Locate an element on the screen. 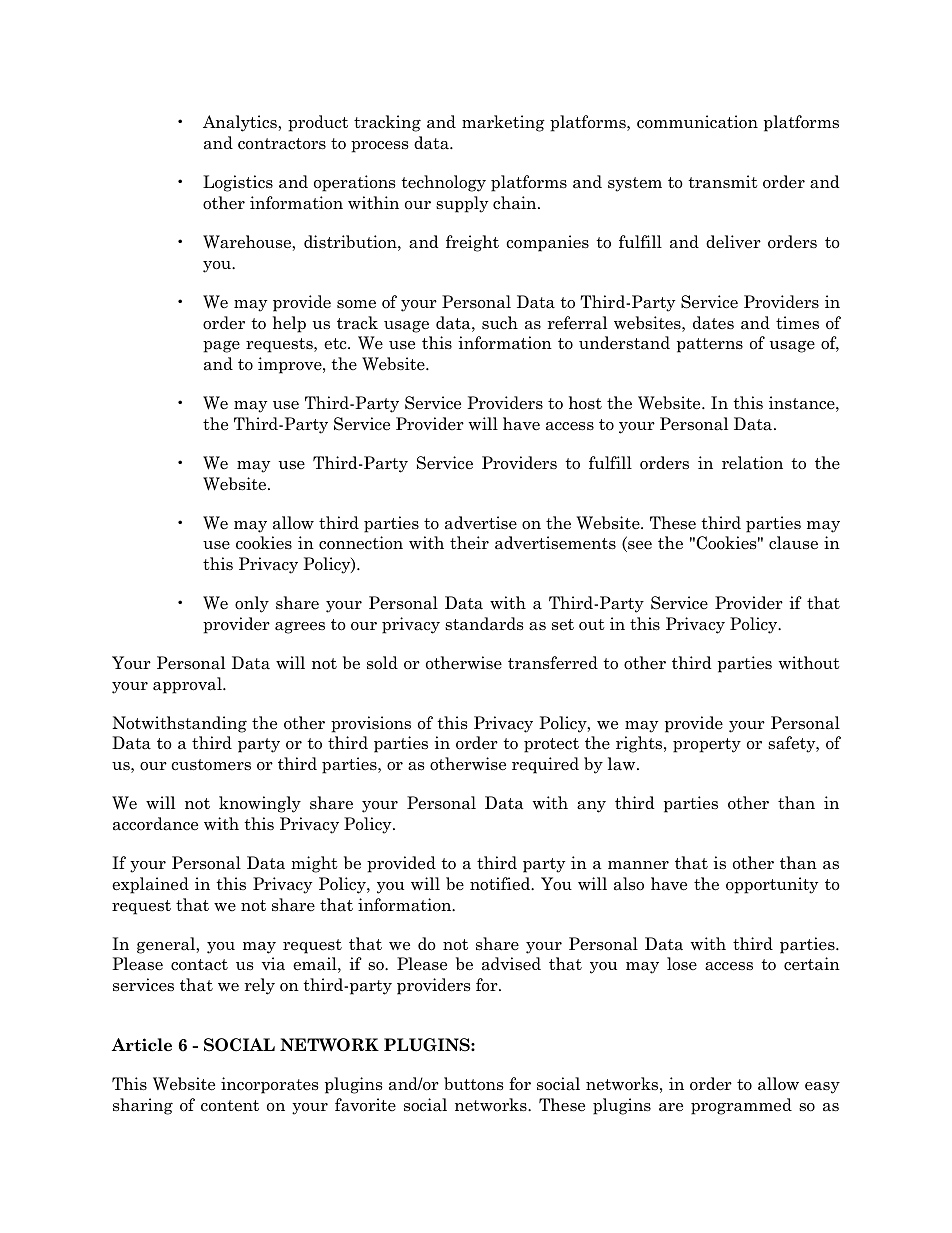  customers is located at coordinates (211, 765).
